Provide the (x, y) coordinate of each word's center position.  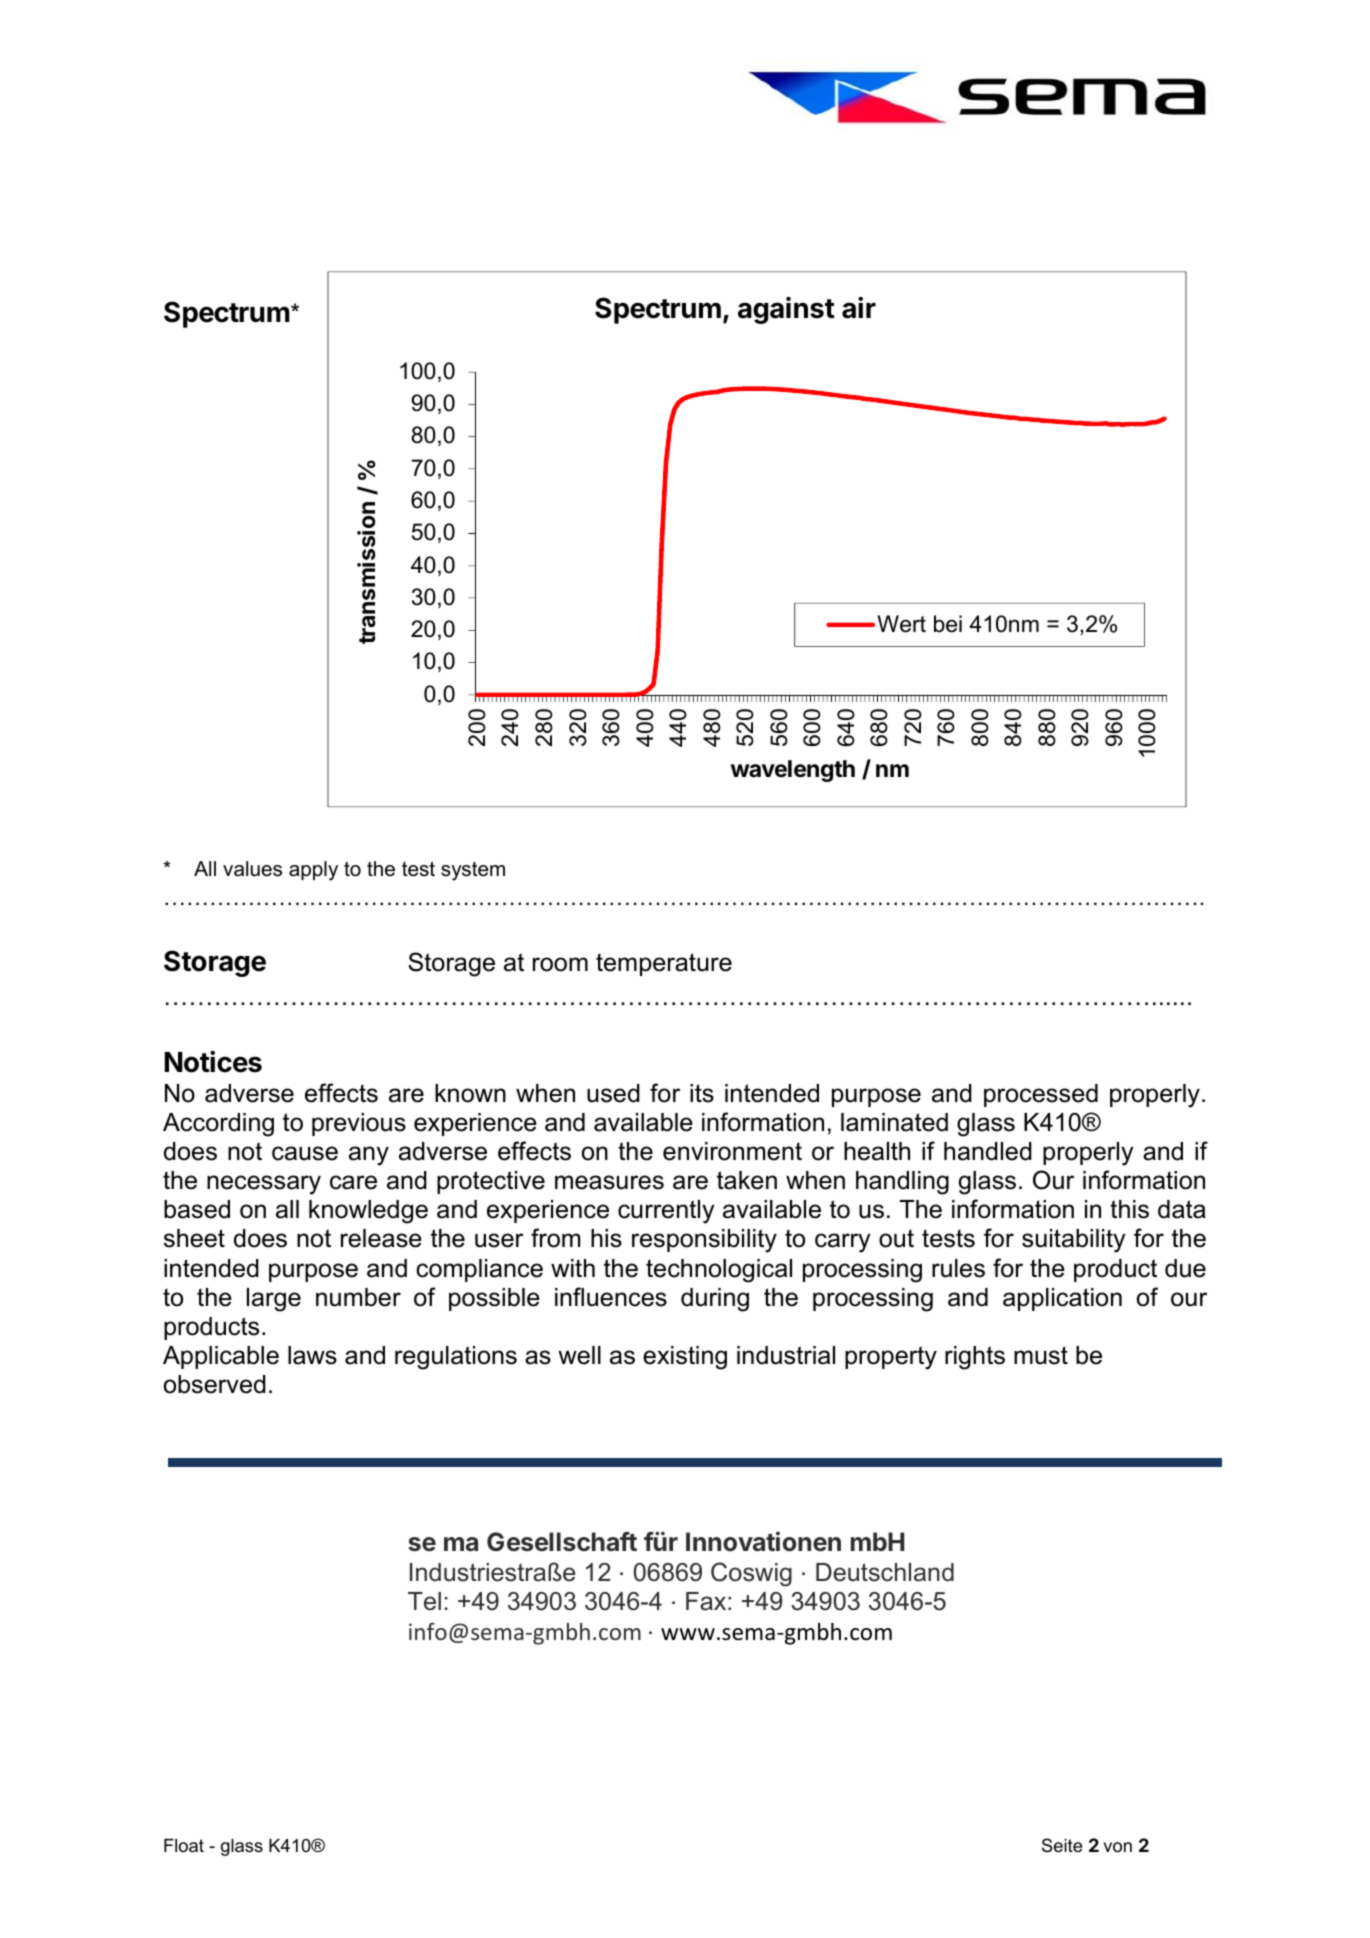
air (859, 308)
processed (1041, 1095)
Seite (1062, 1845)
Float (184, 1846)
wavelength (793, 771)
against (786, 310)
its (702, 1093)
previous (359, 1124)
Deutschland (885, 1572)
